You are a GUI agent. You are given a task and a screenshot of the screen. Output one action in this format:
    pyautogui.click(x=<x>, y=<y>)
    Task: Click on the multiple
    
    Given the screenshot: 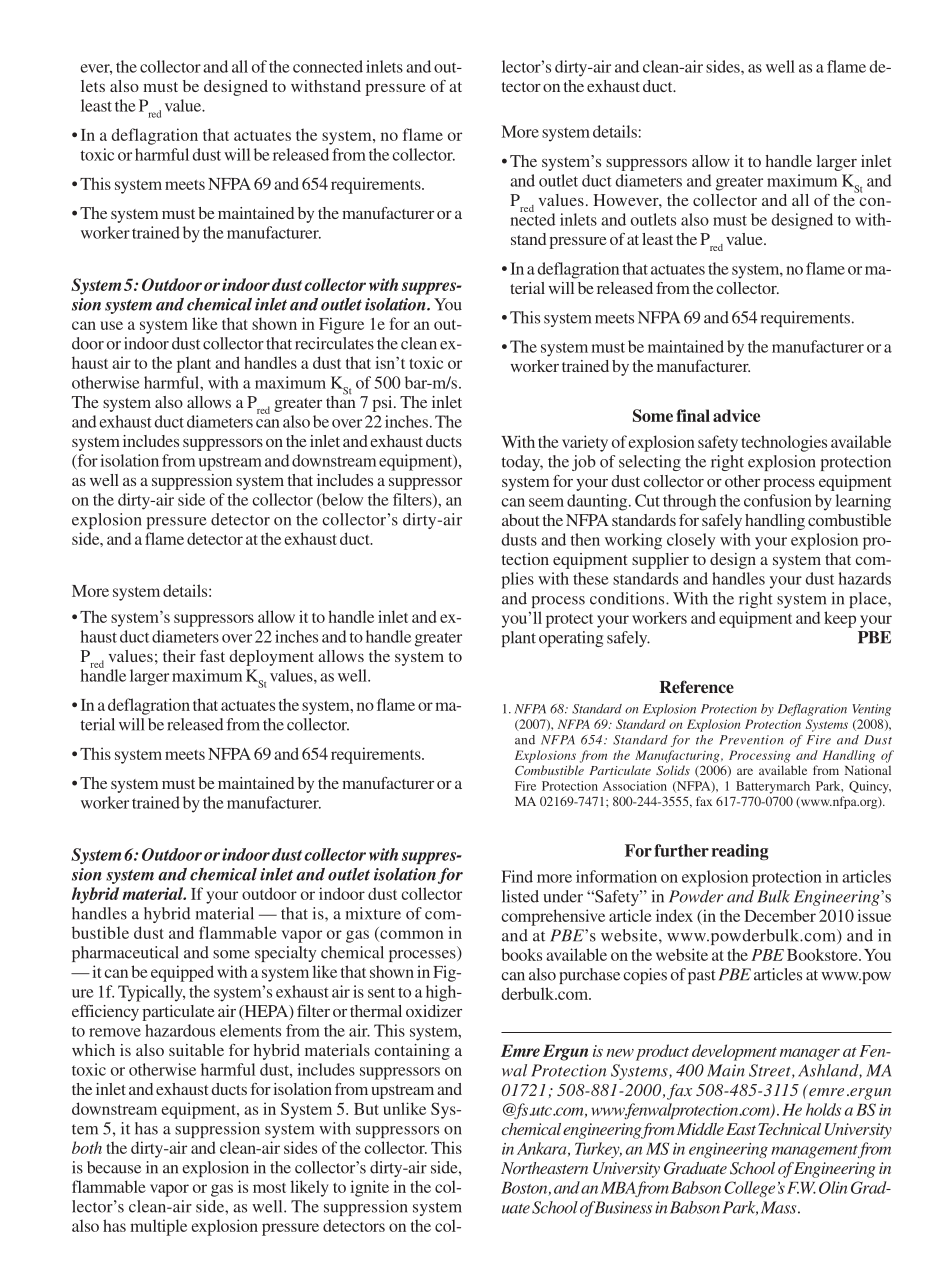 What is the action you would take?
    pyautogui.click(x=158, y=1227)
